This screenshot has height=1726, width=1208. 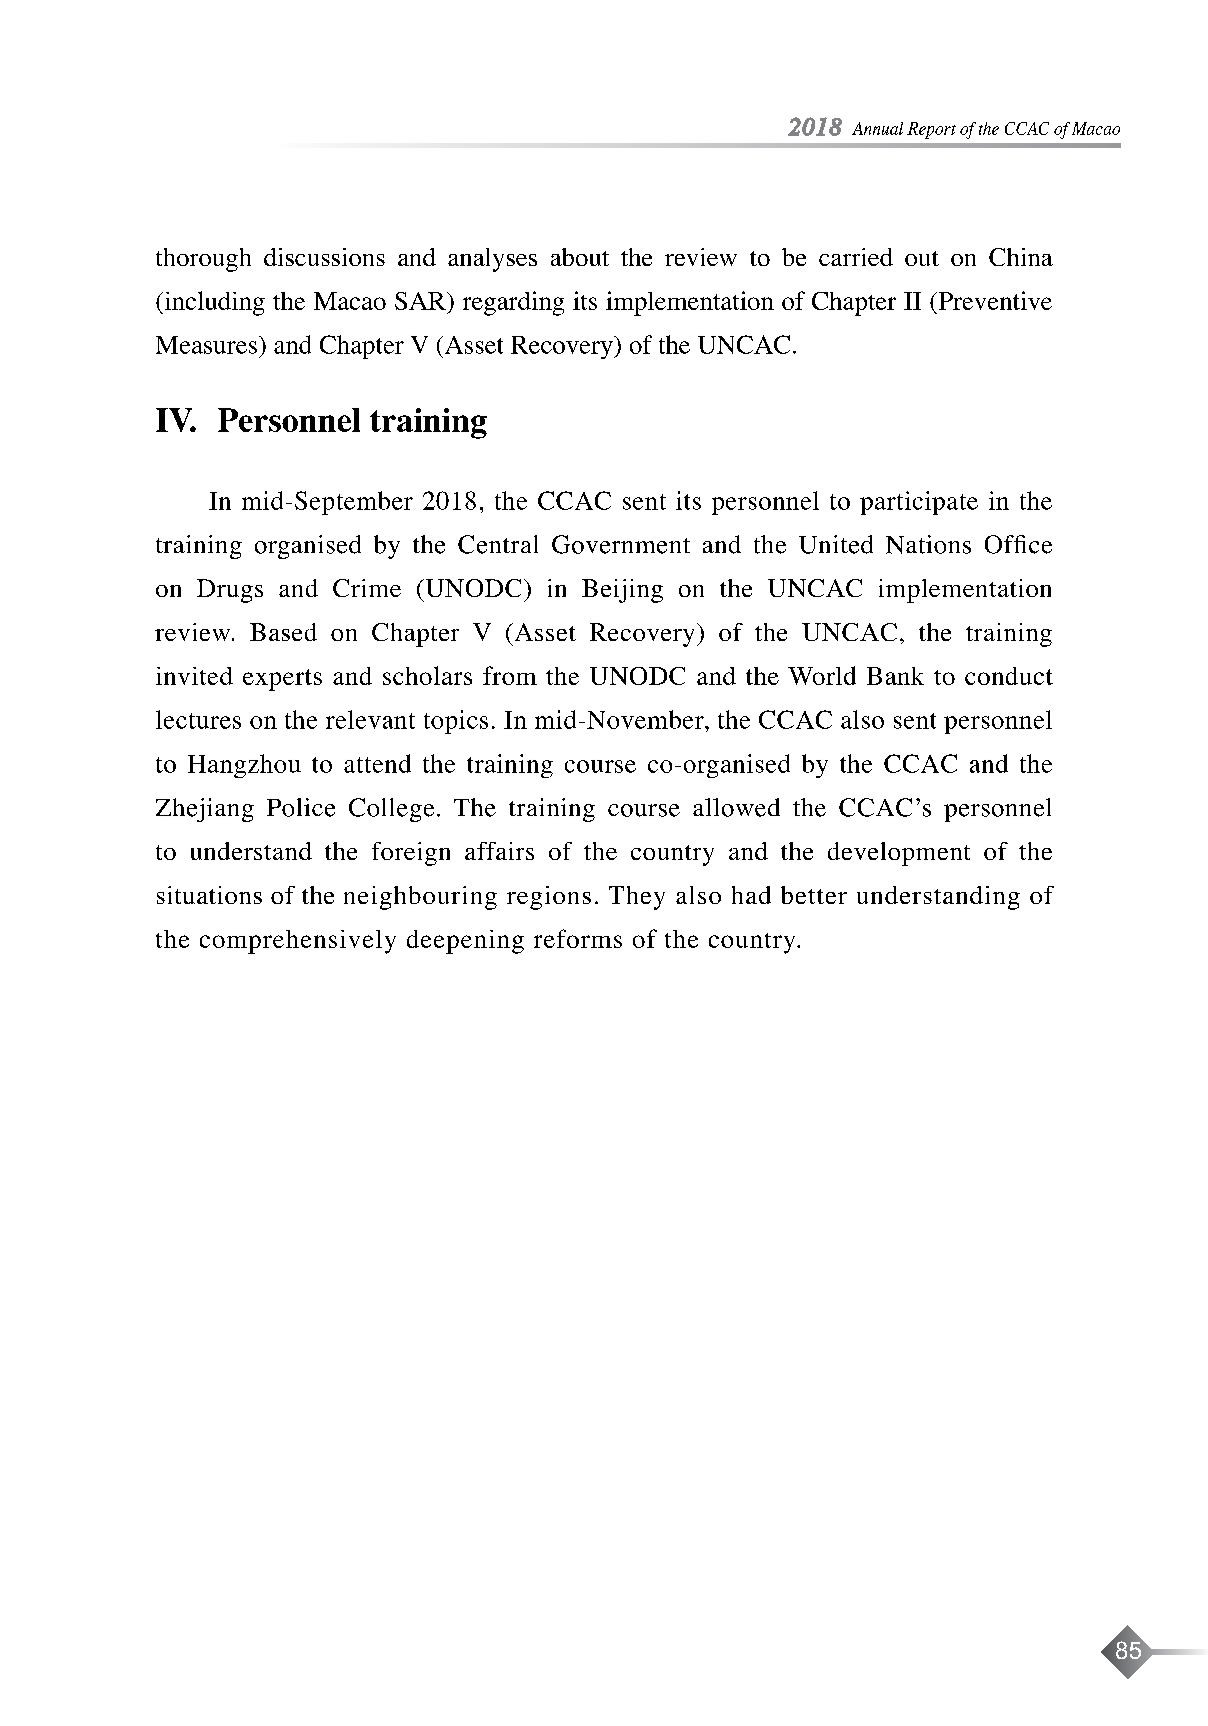 What do you see at coordinates (580, 257) in the screenshot?
I see `about` at bounding box center [580, 257].
